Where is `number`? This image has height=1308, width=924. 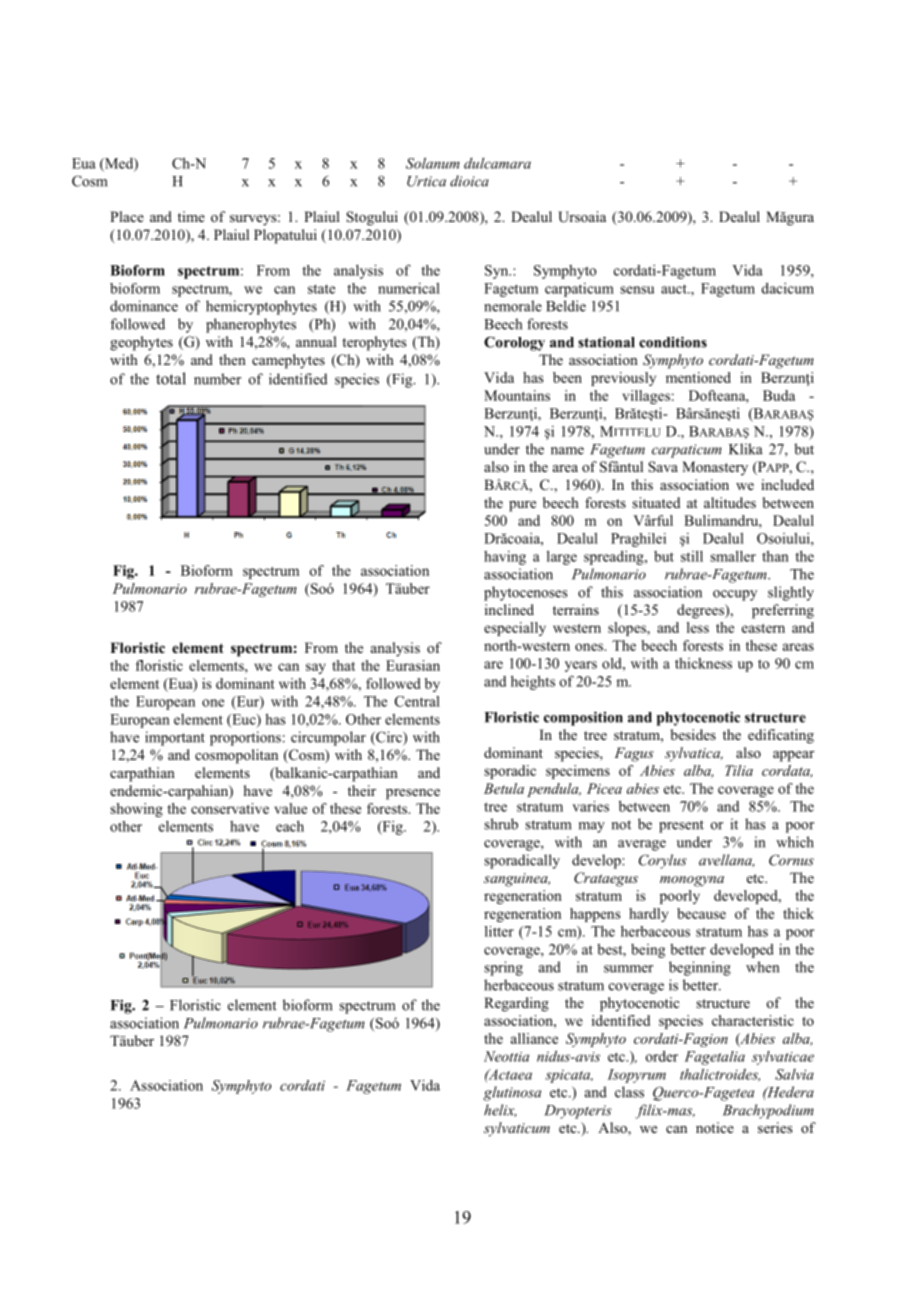 number is located at coordinates (217, 379).
